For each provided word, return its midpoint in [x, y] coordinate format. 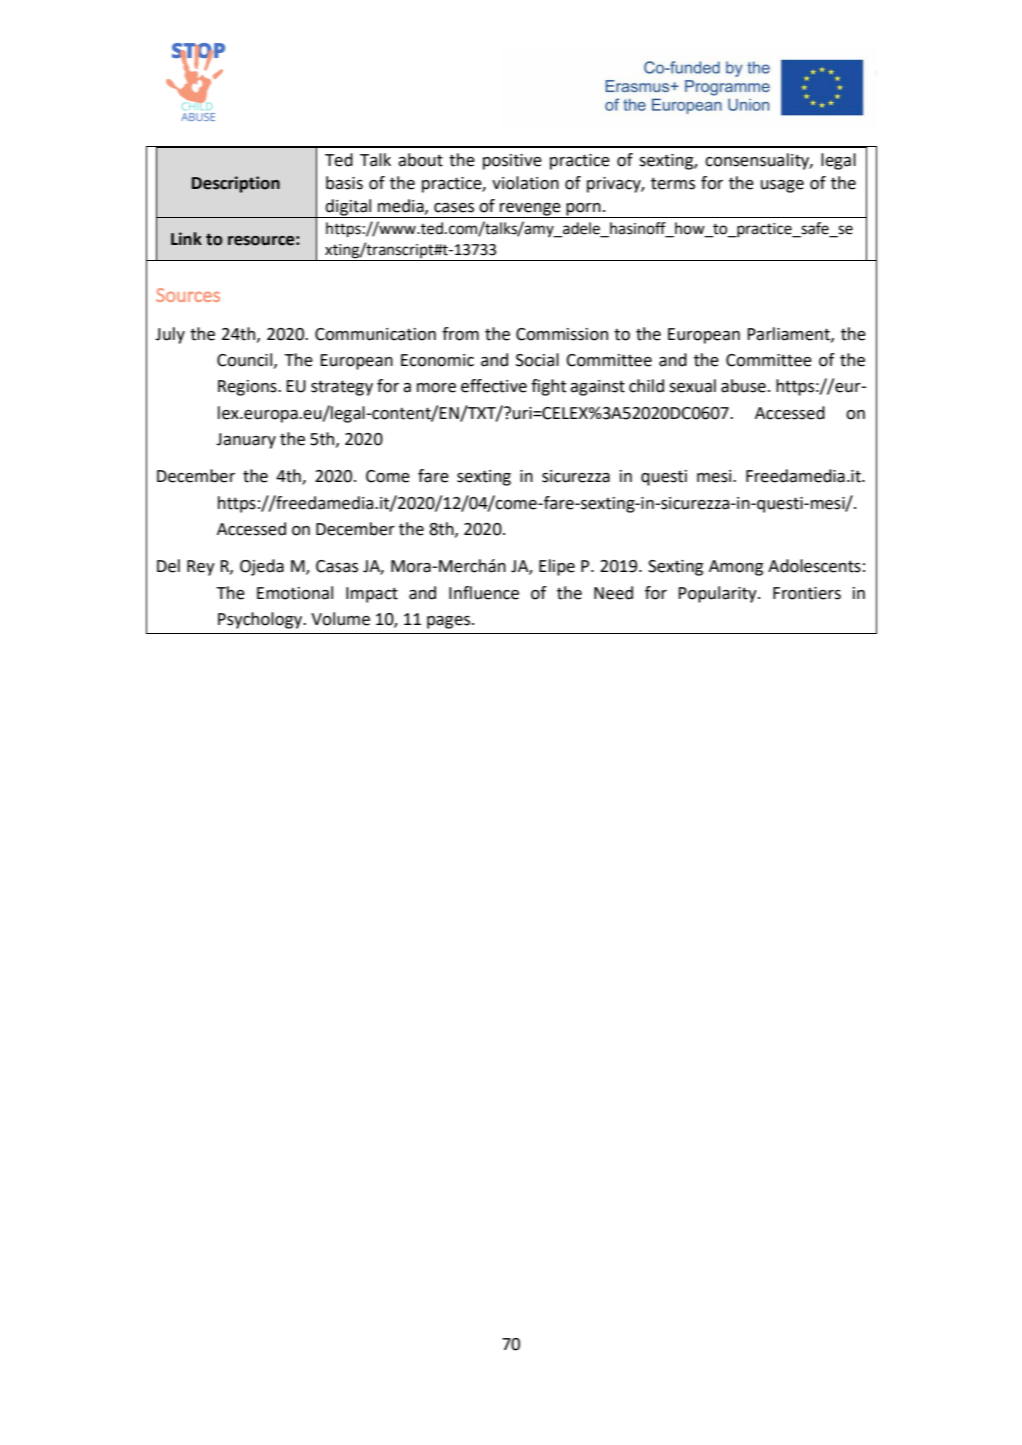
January [246, 441]
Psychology [261, 620]
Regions [248, 388]
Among [736, 568]
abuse [743, 386]
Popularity [718, 594]
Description [236, 184]
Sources [188, 295]
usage [782, 186]
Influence [484, 593]
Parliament [789, 334]
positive [512, 162]
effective [494, 386]
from [460, 334]
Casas [337, 566]
